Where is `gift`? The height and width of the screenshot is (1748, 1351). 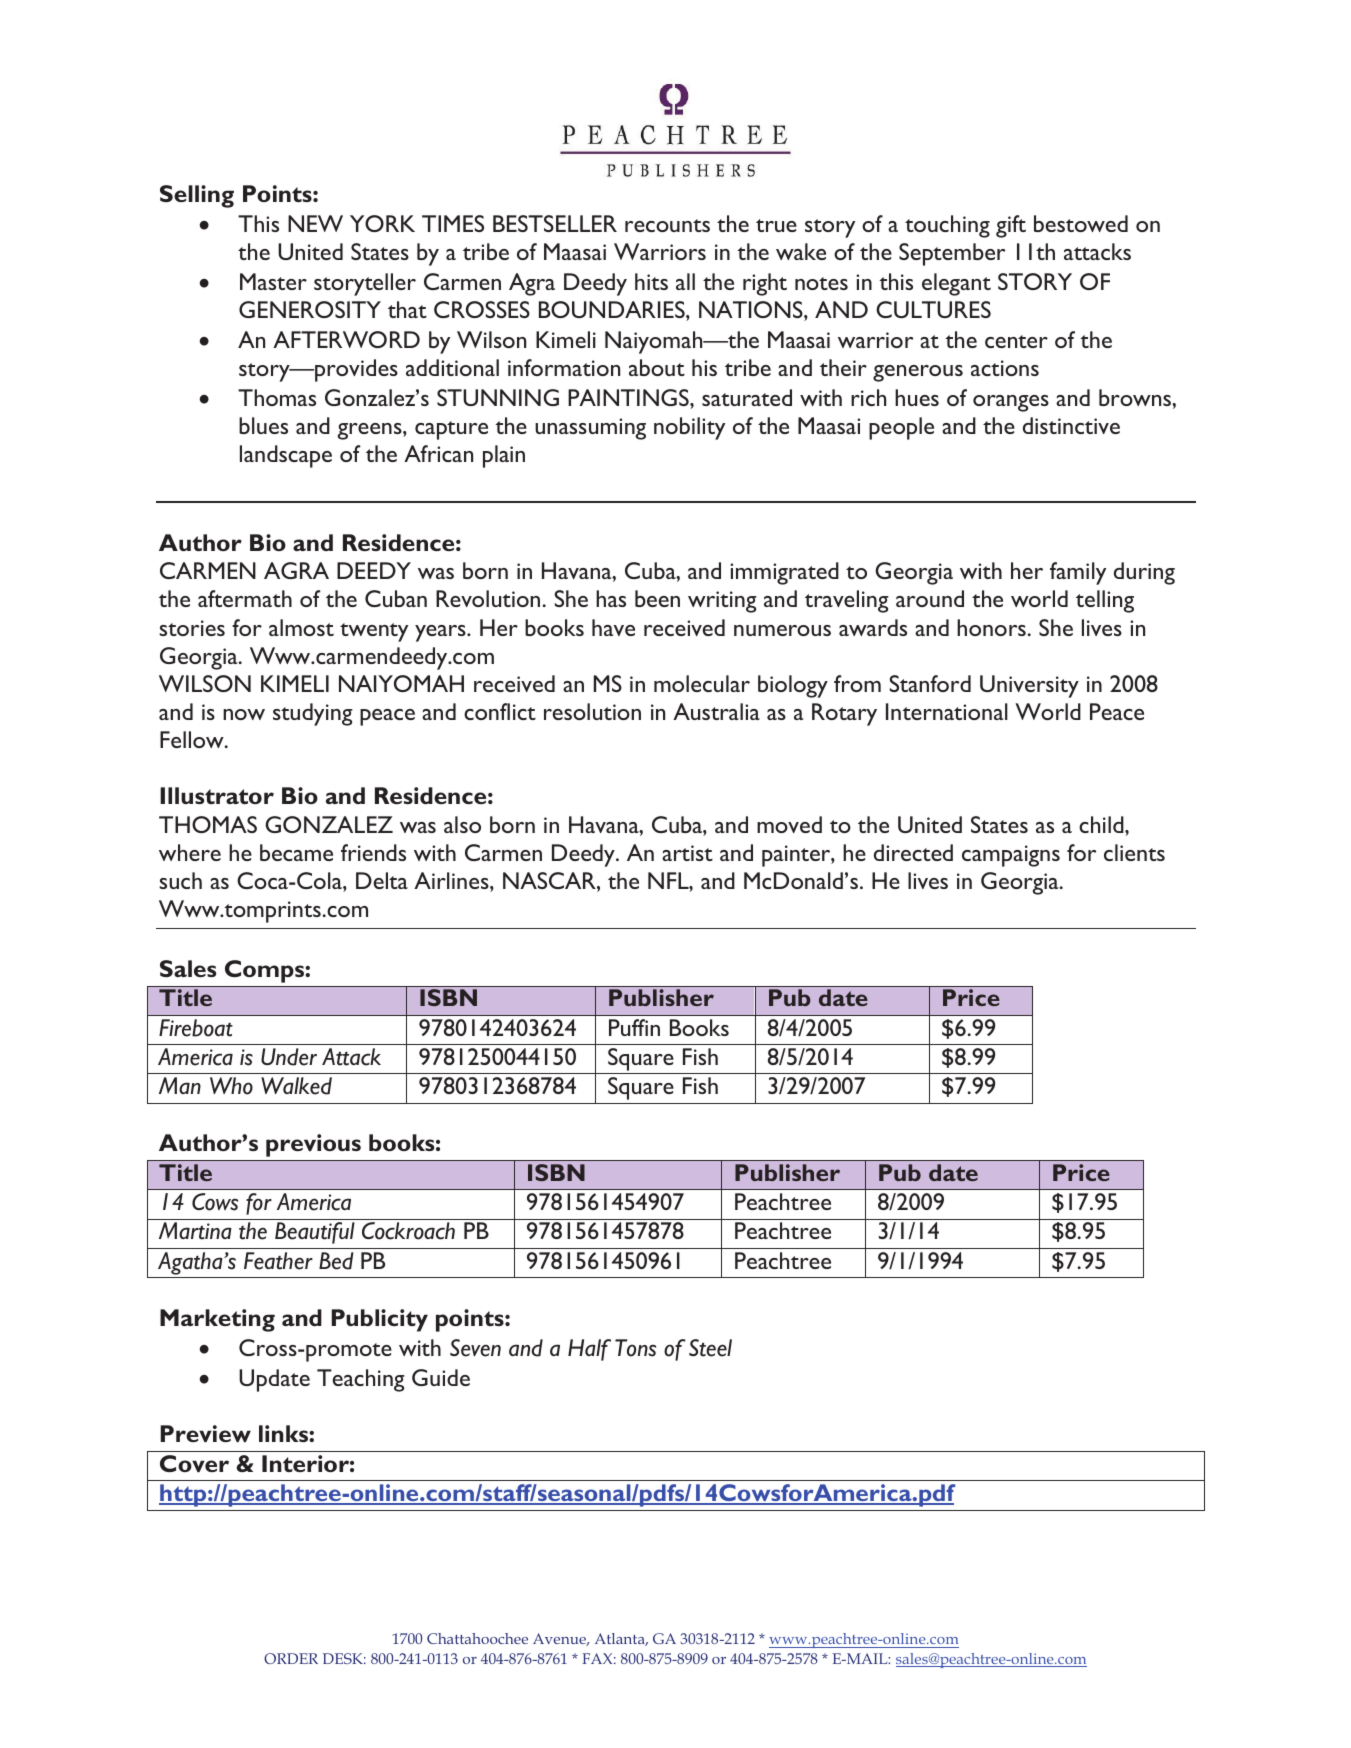
gift is located at coordinates (1011, 226).
